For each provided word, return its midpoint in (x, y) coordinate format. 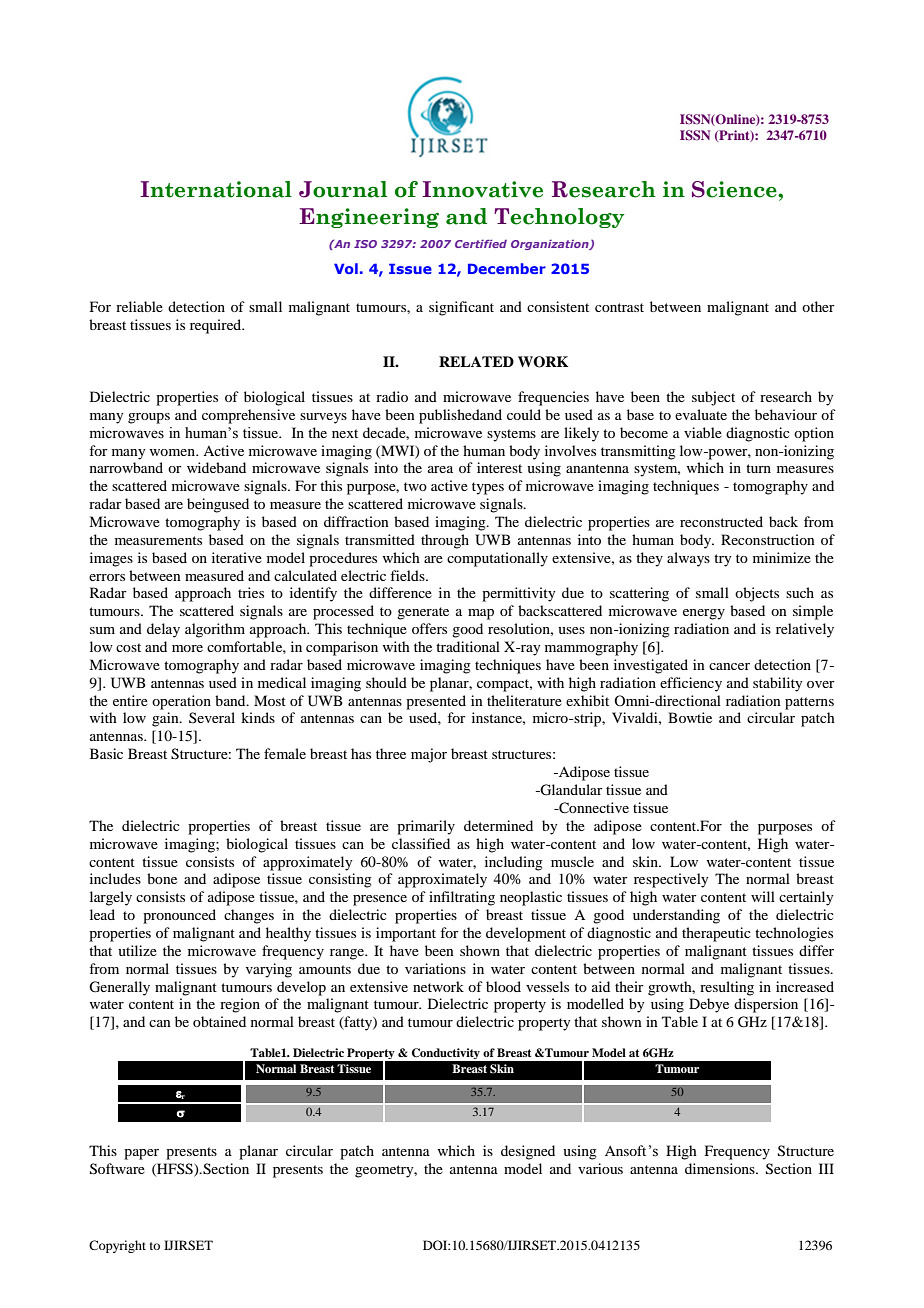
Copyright (117, 1246)
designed (528, 1152)
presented (436, 702)
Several (212, 717)
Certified (481, 244)
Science (735, 189)
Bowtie (690, 717)
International (216, 189)
